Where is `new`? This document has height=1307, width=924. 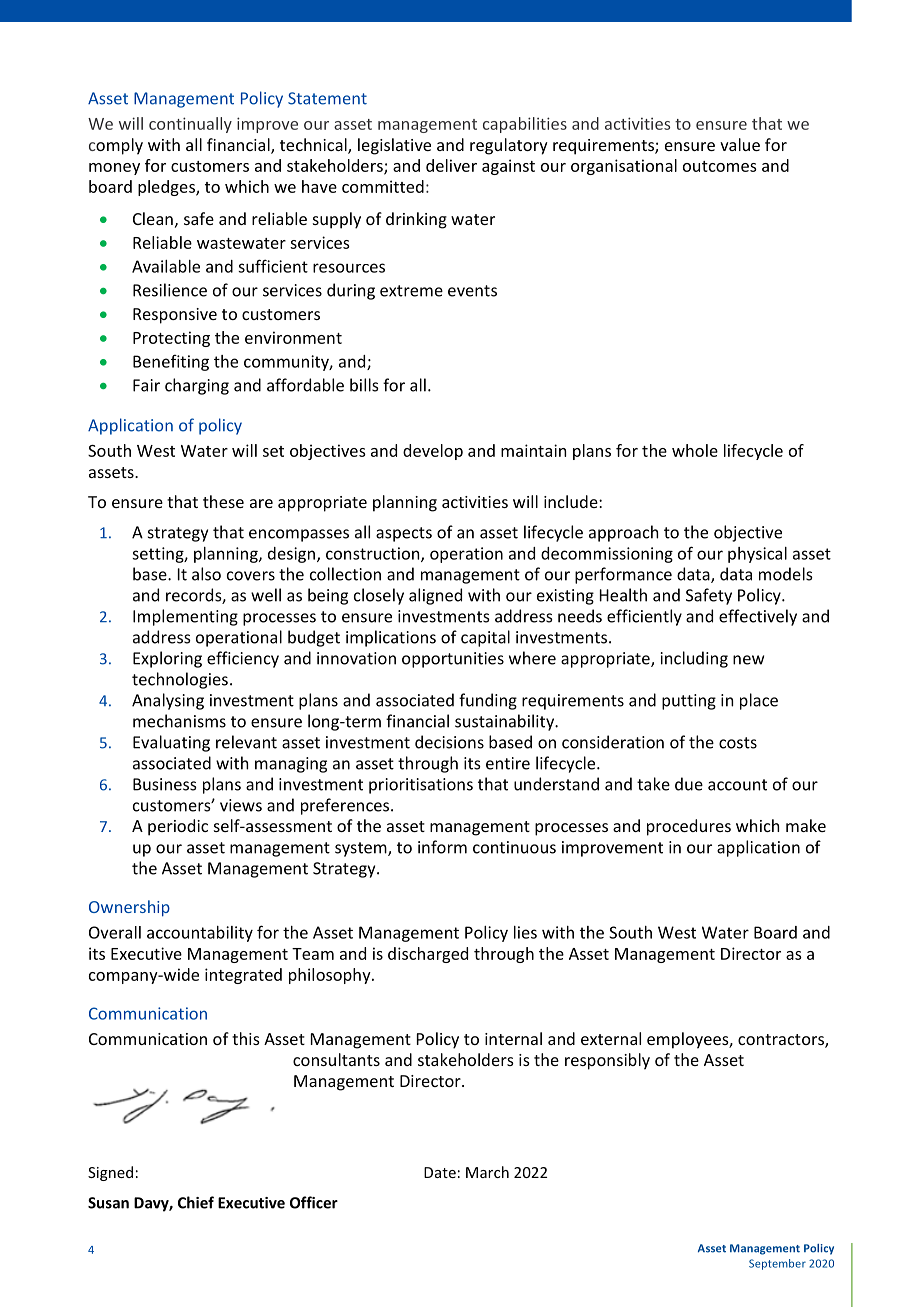 new is located at coordinates (748, 660).
